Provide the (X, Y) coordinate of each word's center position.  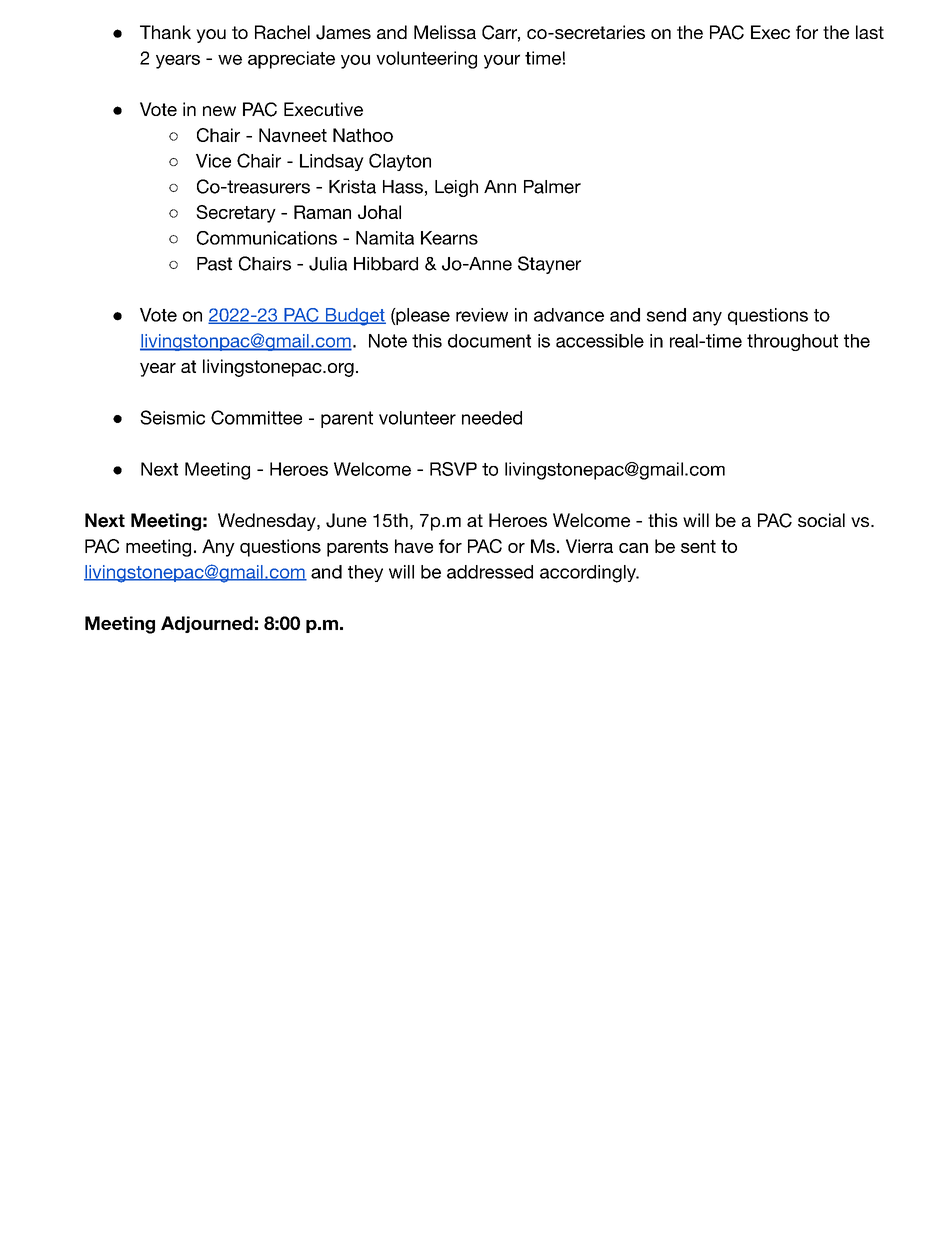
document (489, 341)
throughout (792, 342)
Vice (213, 161)
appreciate (291, 60)
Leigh (456, 188)
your (502, 61)
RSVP (453, 469)
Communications (267, 238)
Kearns (449, 238)
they (365, 573)
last (870, 32)
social (821, 520)
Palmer (552, 187)
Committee (256, 417)
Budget (354, 317)
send (666, 315)
